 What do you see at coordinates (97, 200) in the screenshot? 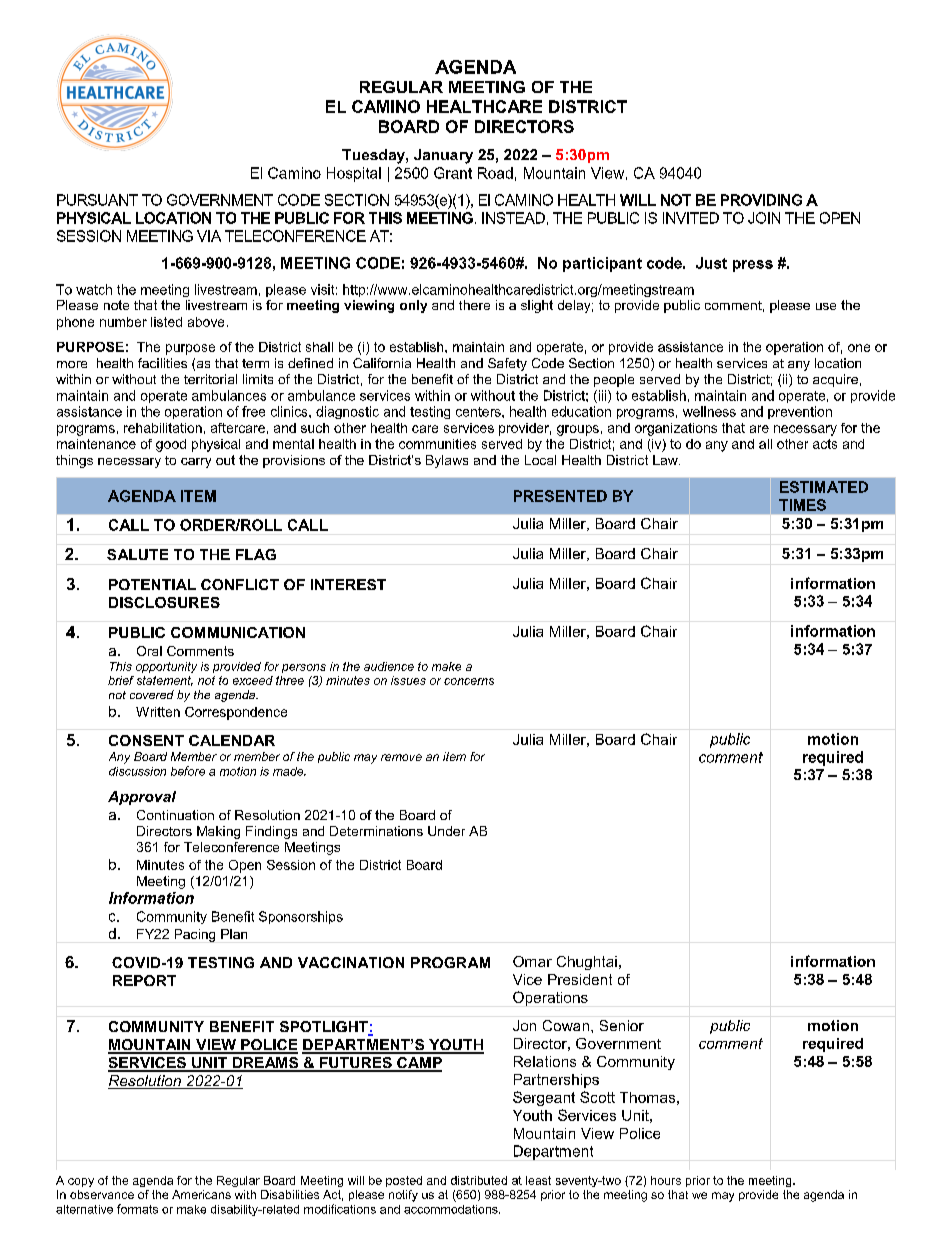
I see `PURSUANT` at bounding box center [97, 200].
